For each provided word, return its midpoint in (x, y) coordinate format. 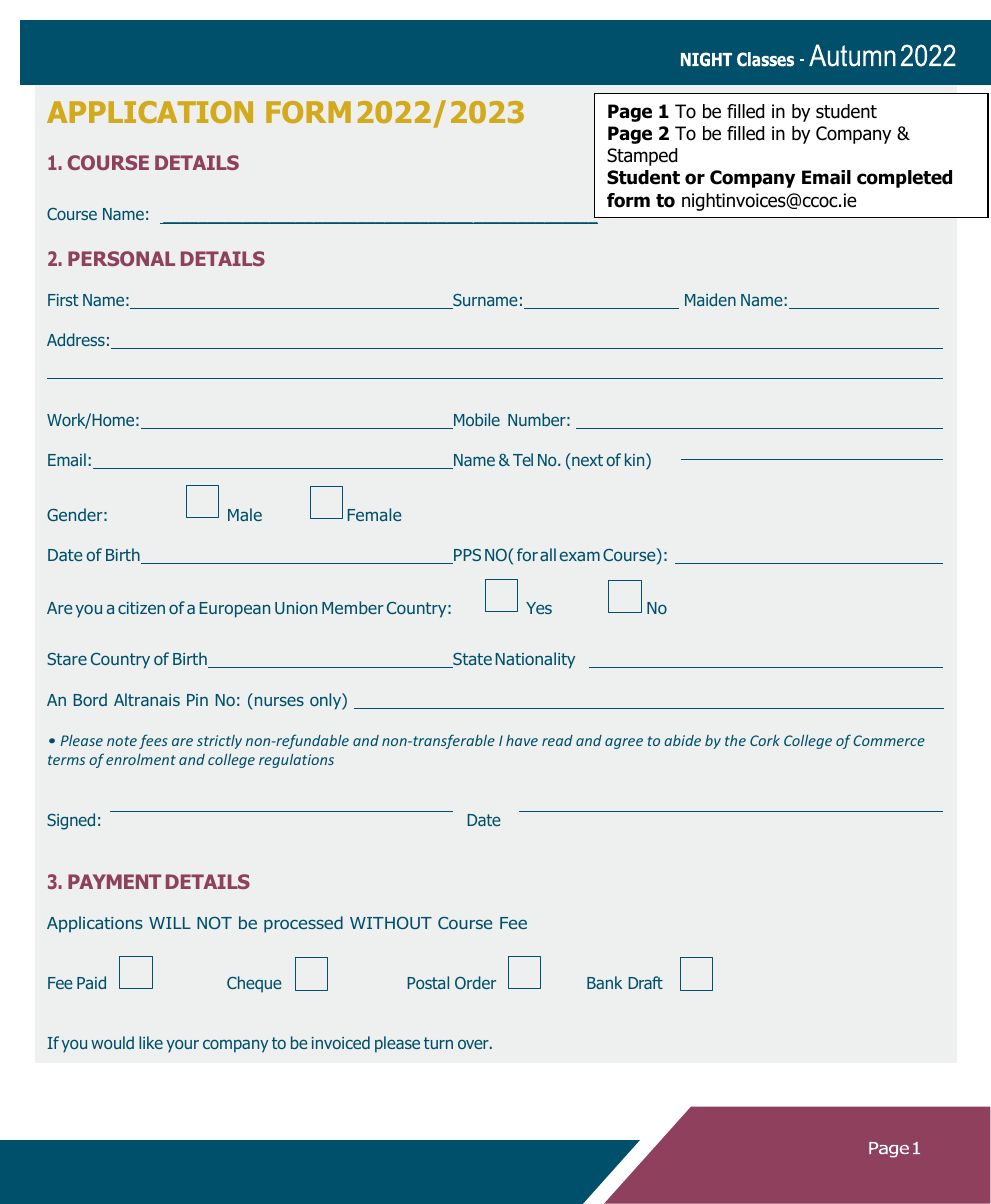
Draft (645, 982)
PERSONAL (121, 258)
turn (438, 1043)
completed (904, 179)
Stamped (642, 157)
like (151, 1042)
